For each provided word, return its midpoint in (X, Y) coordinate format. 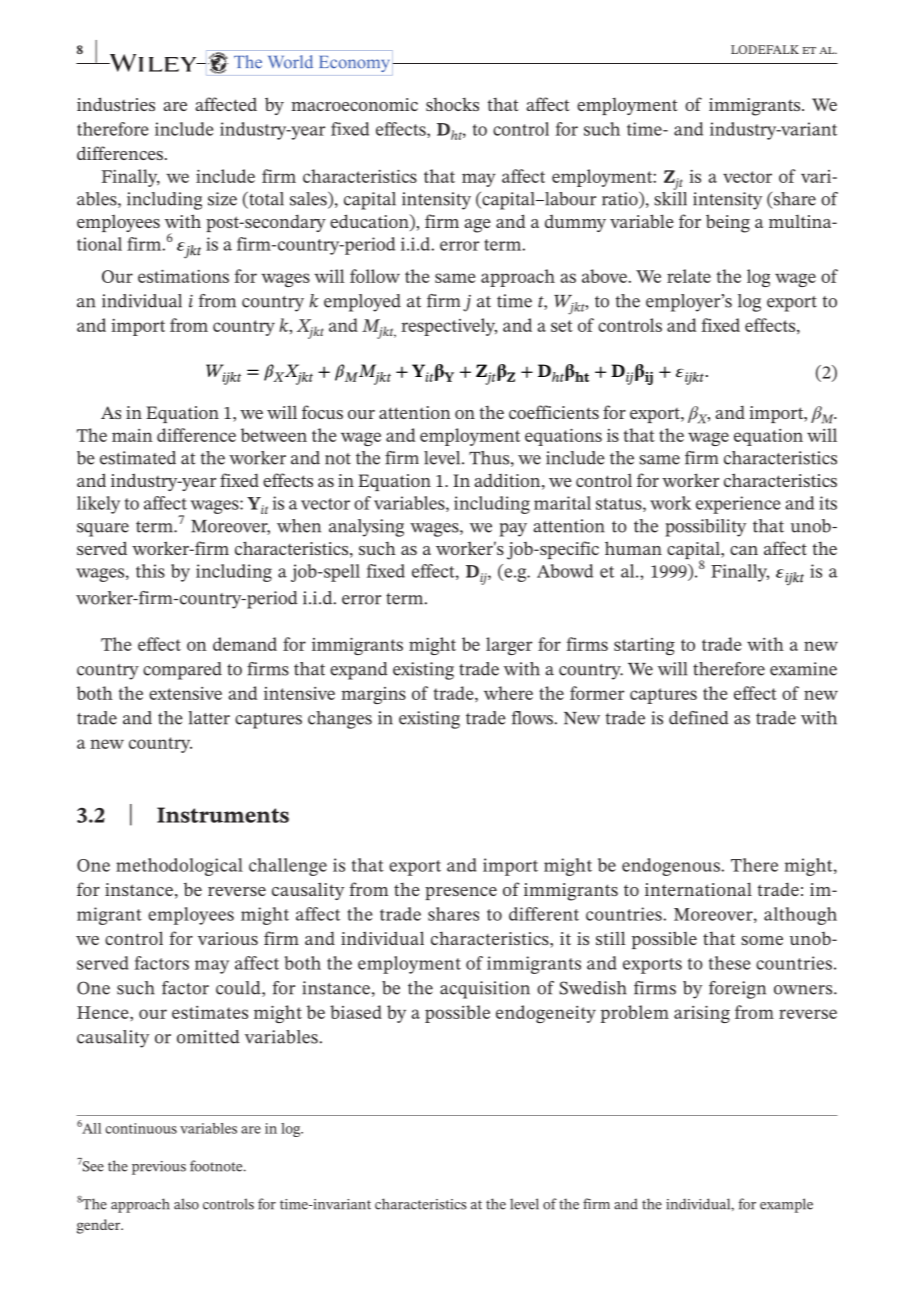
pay (513, 530)
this (150, 571)
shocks (452, 104)
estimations (183, 276)
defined (699, 718)
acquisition (485, 990)
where (508, 693)
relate (689, 276)
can (744, 550)
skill (670, 197)
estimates (210, 1012)
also (186, 1204)
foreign (737, 990)
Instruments (223, 815)
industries (116, 104)
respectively (449, 327)
